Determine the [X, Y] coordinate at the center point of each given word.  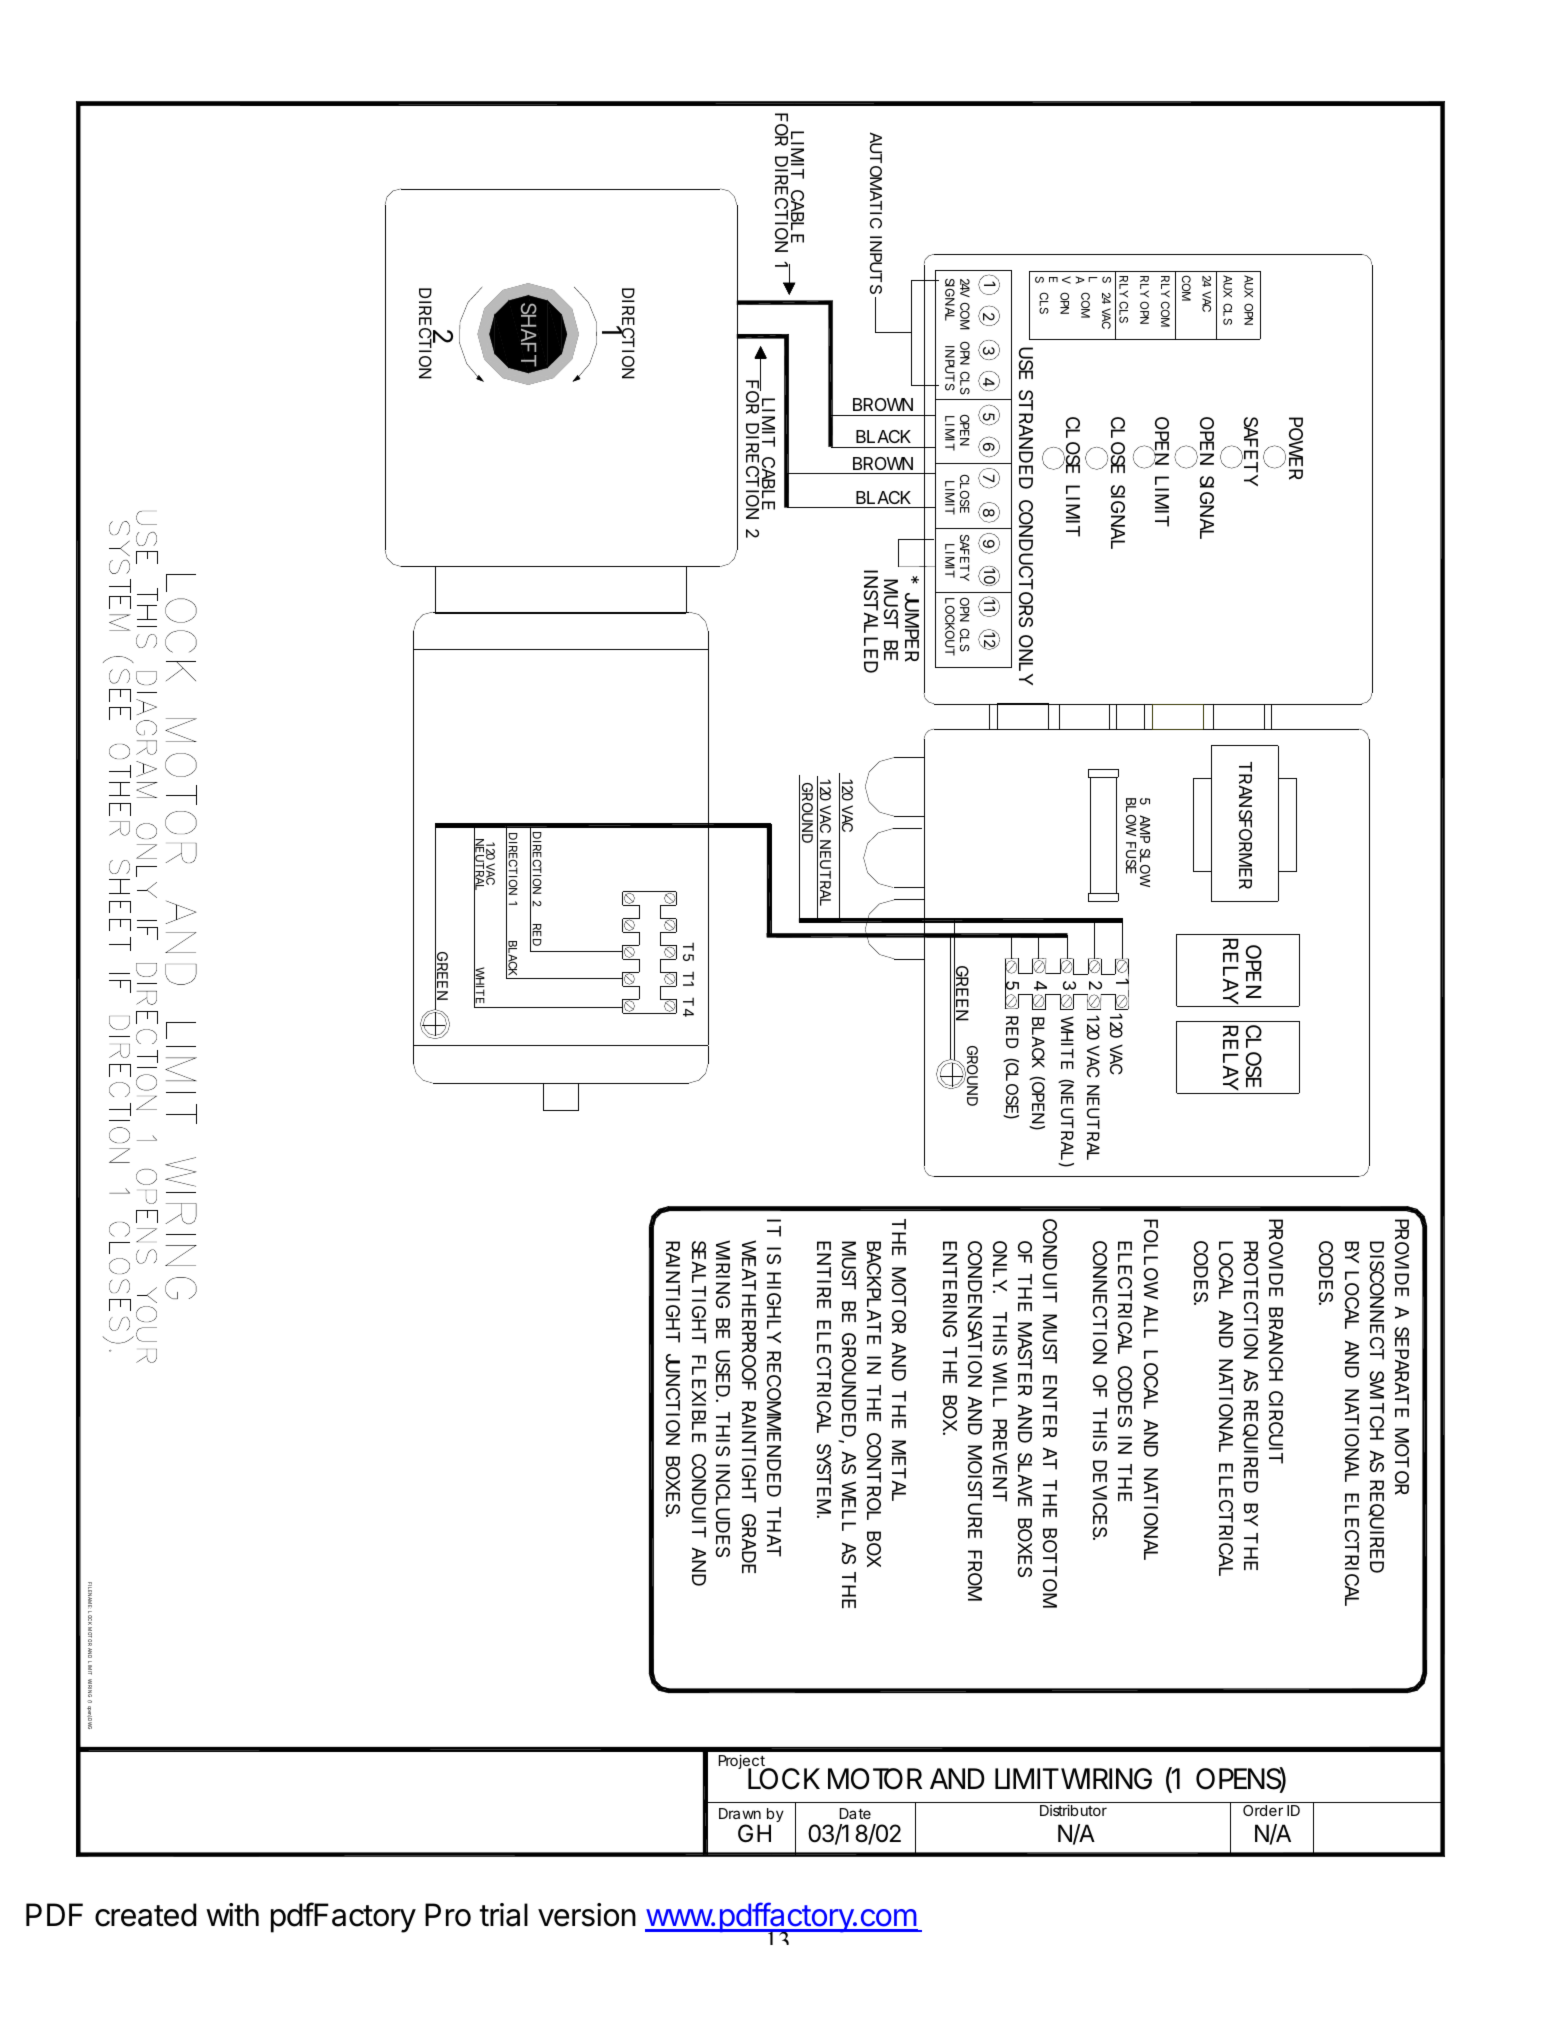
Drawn [740, 1813]
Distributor [1073, 1810]
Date [855, 1813]
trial [503, 1915]
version [587, 1915]
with [232, 1914]
